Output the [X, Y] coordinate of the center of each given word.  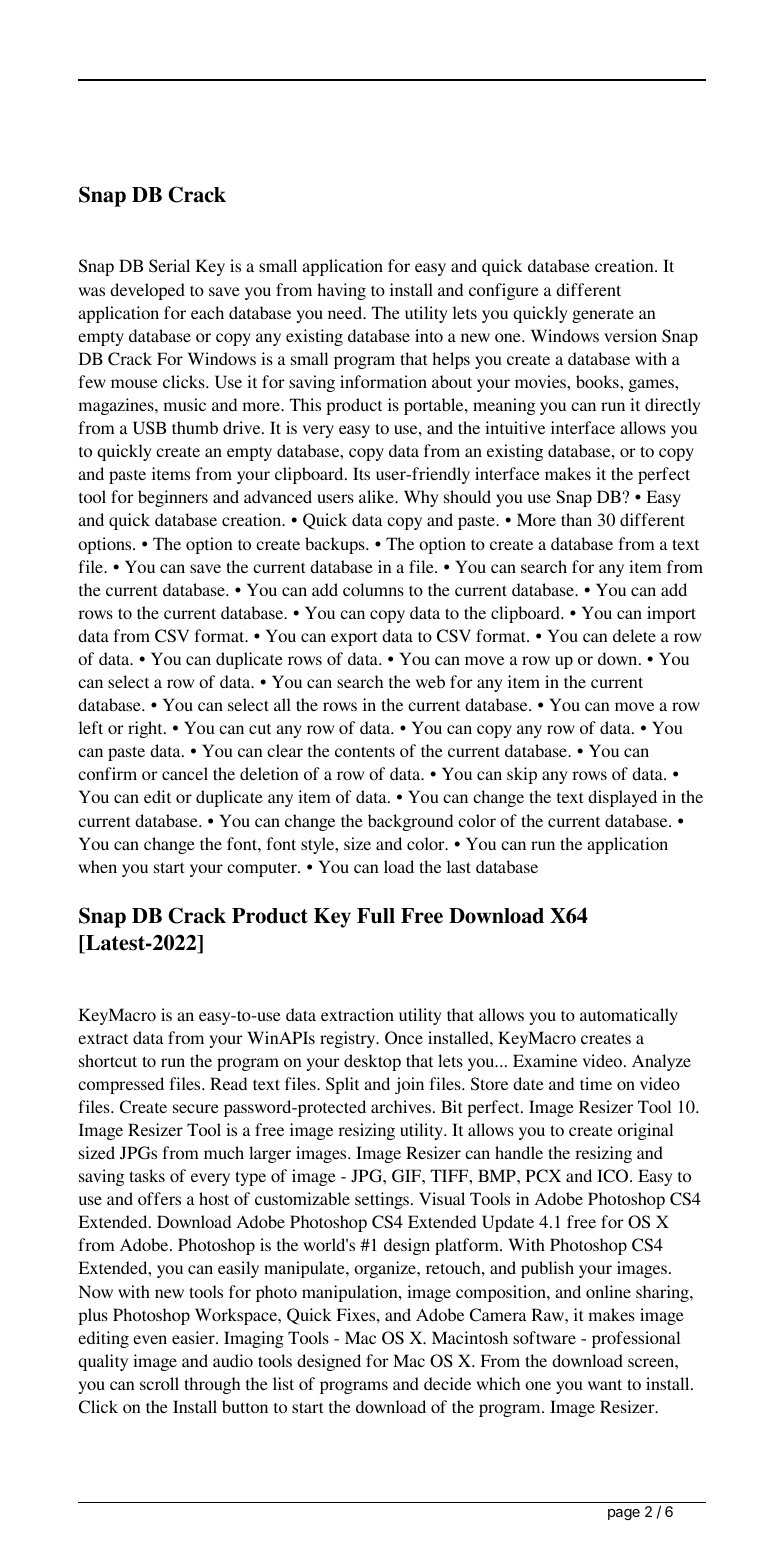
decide [447, 1383]
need [346, 312]
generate [603, 315]
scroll [159, 1383]
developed [147, 291]
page [624, 1514]
